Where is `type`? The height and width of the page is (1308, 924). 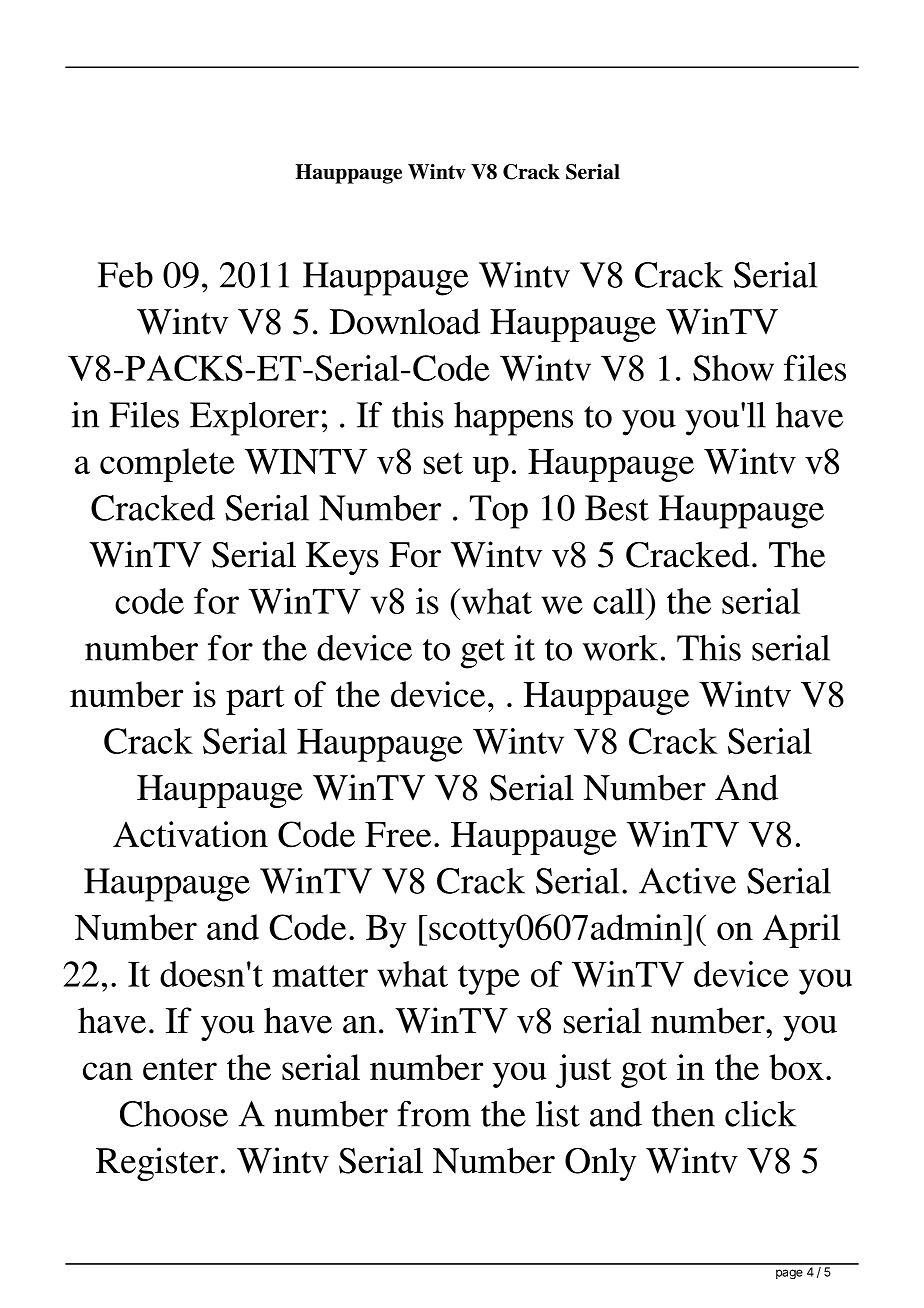
type is located at coordinates (489, 980).
